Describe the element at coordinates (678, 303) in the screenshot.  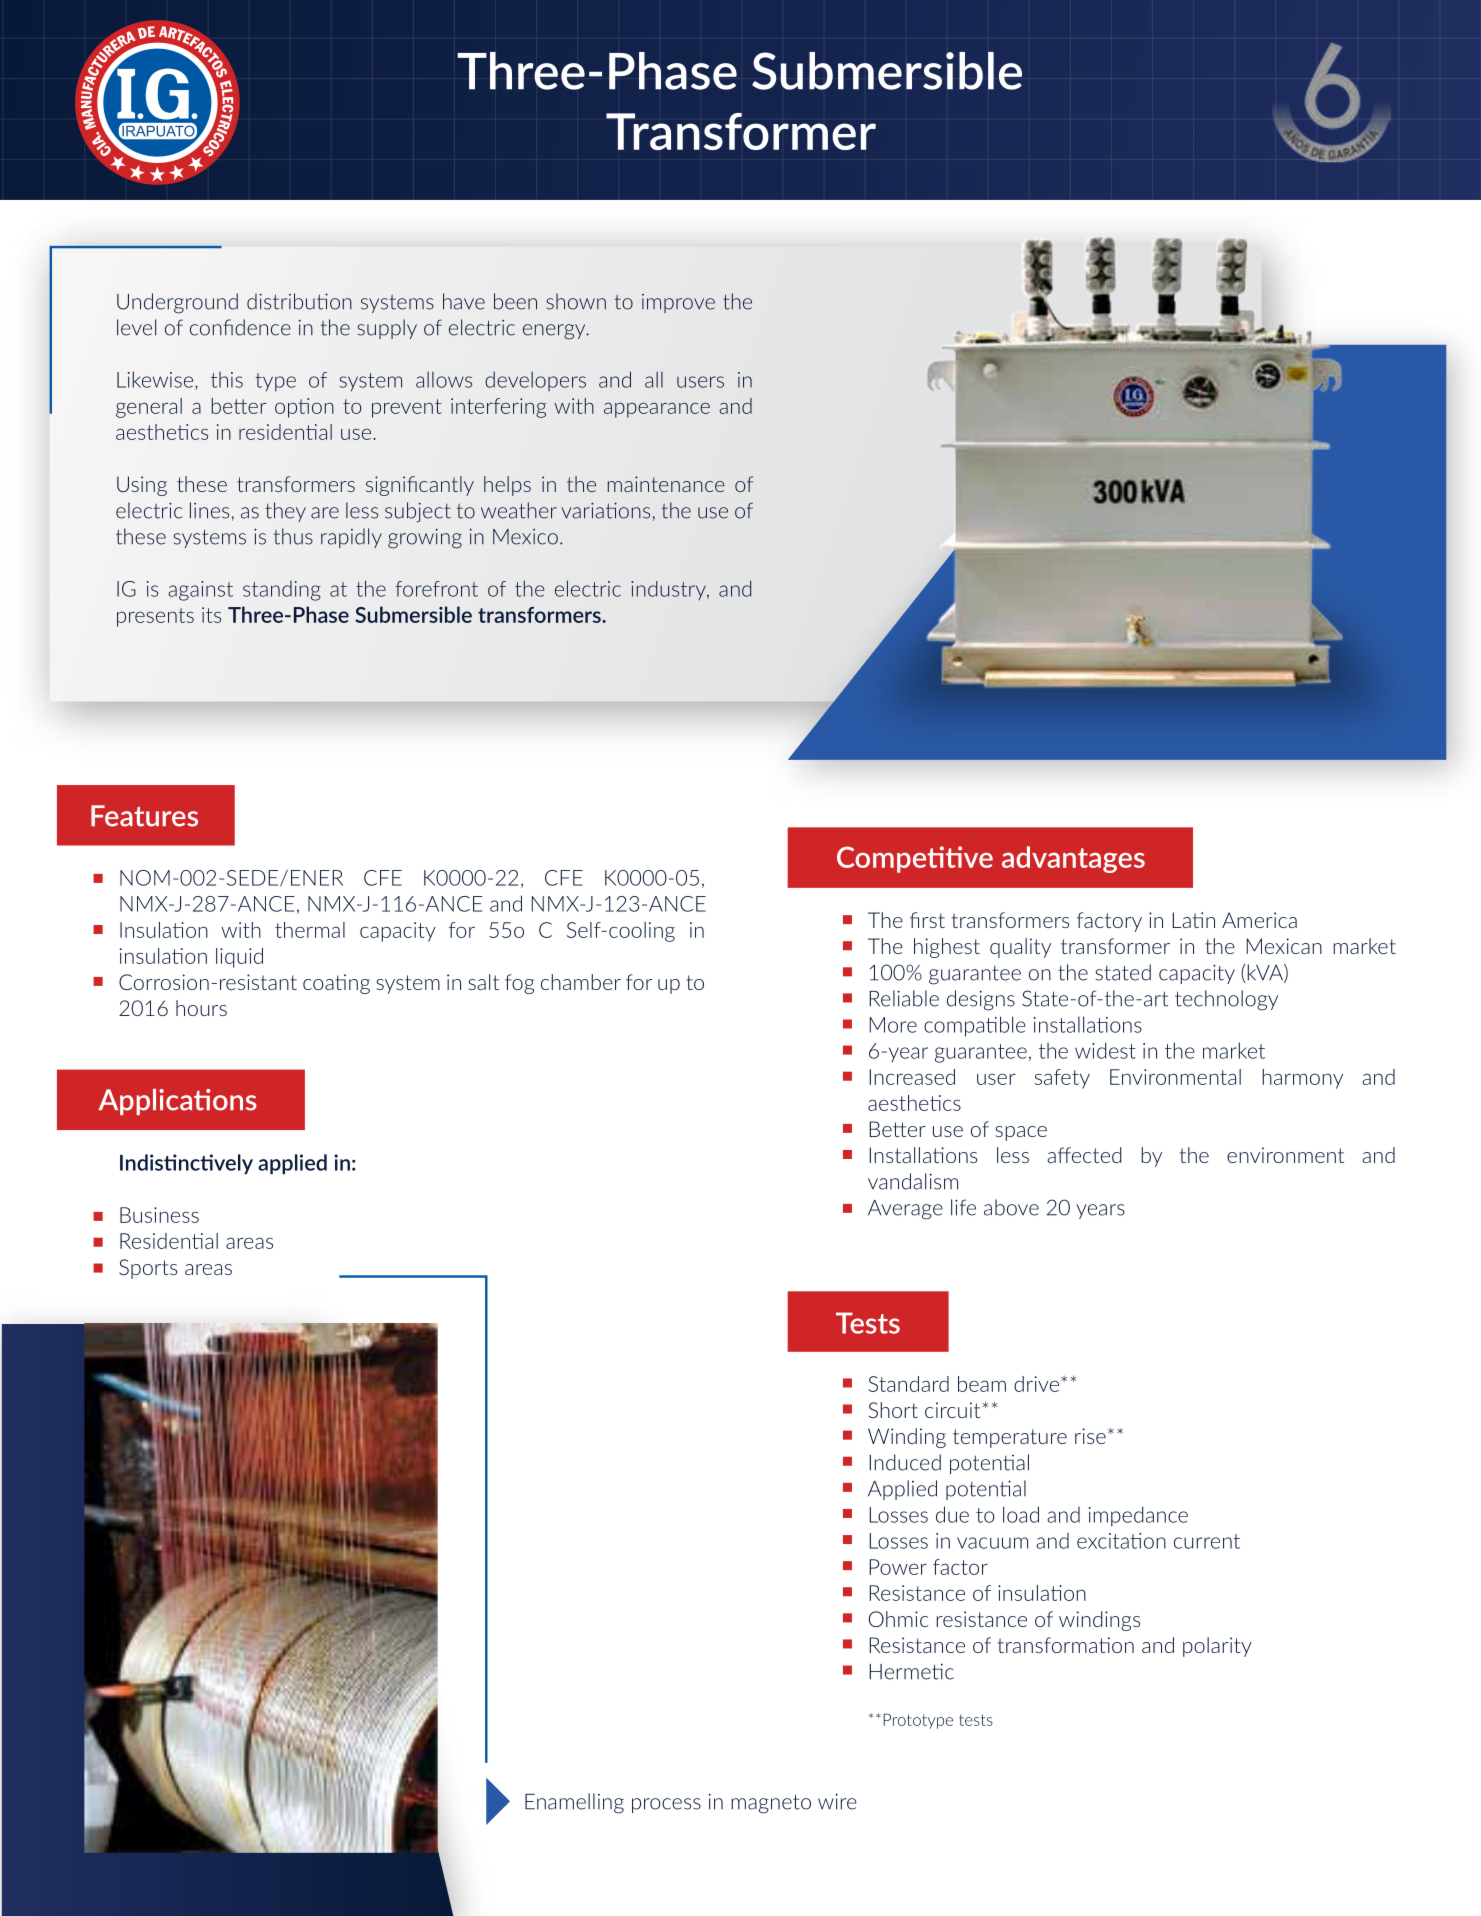
I see `improve` at that location.
